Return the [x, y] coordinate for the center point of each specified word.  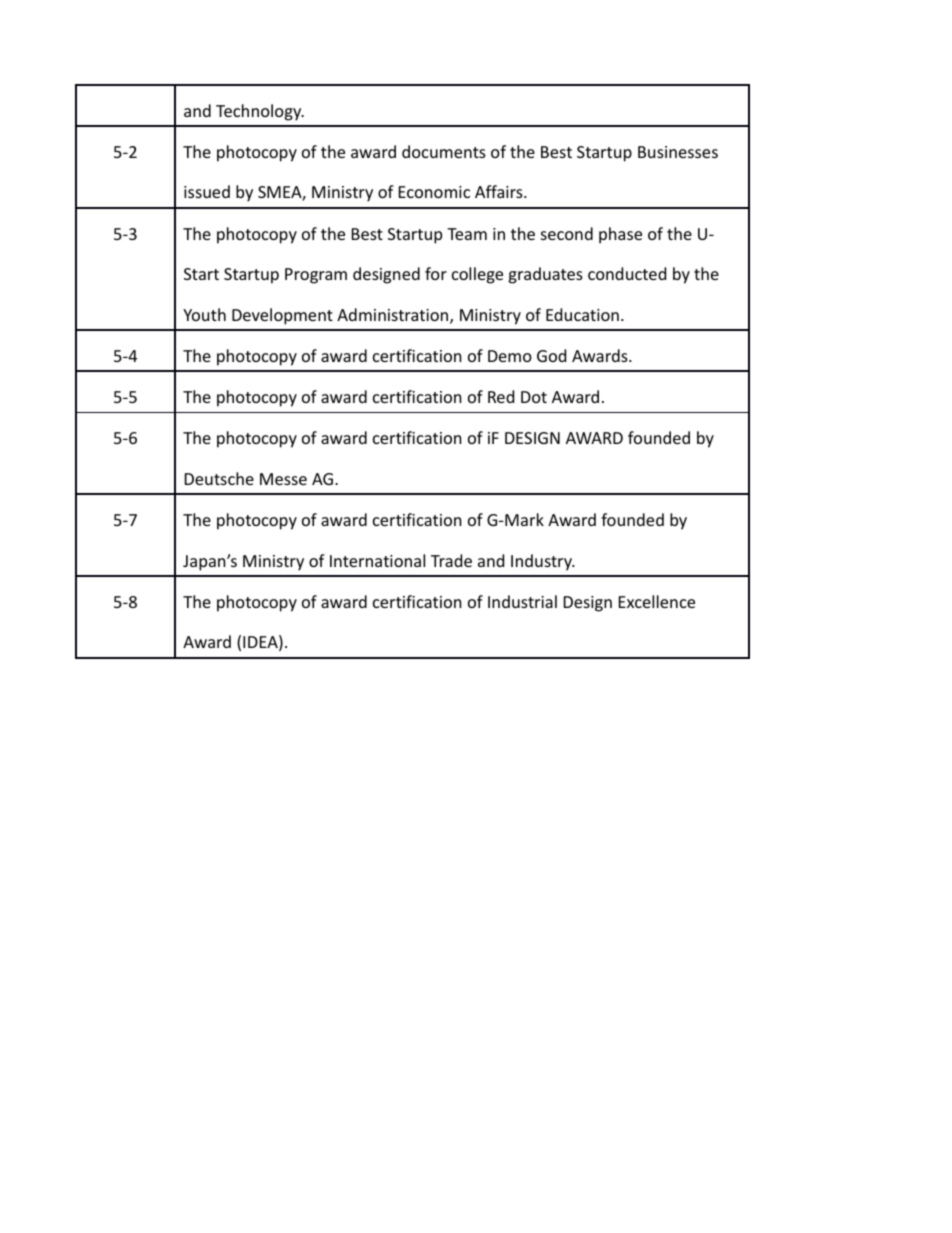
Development [282, 316]
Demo [510, 356]
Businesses [678, 152]
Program [316, 276]
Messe [283, 479]
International [377, 560]
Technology [260, 112]
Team [467, 234]
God [551, 355]
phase [620, 235]
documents [444, 151]
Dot [534, 397]
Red [501, 396]
